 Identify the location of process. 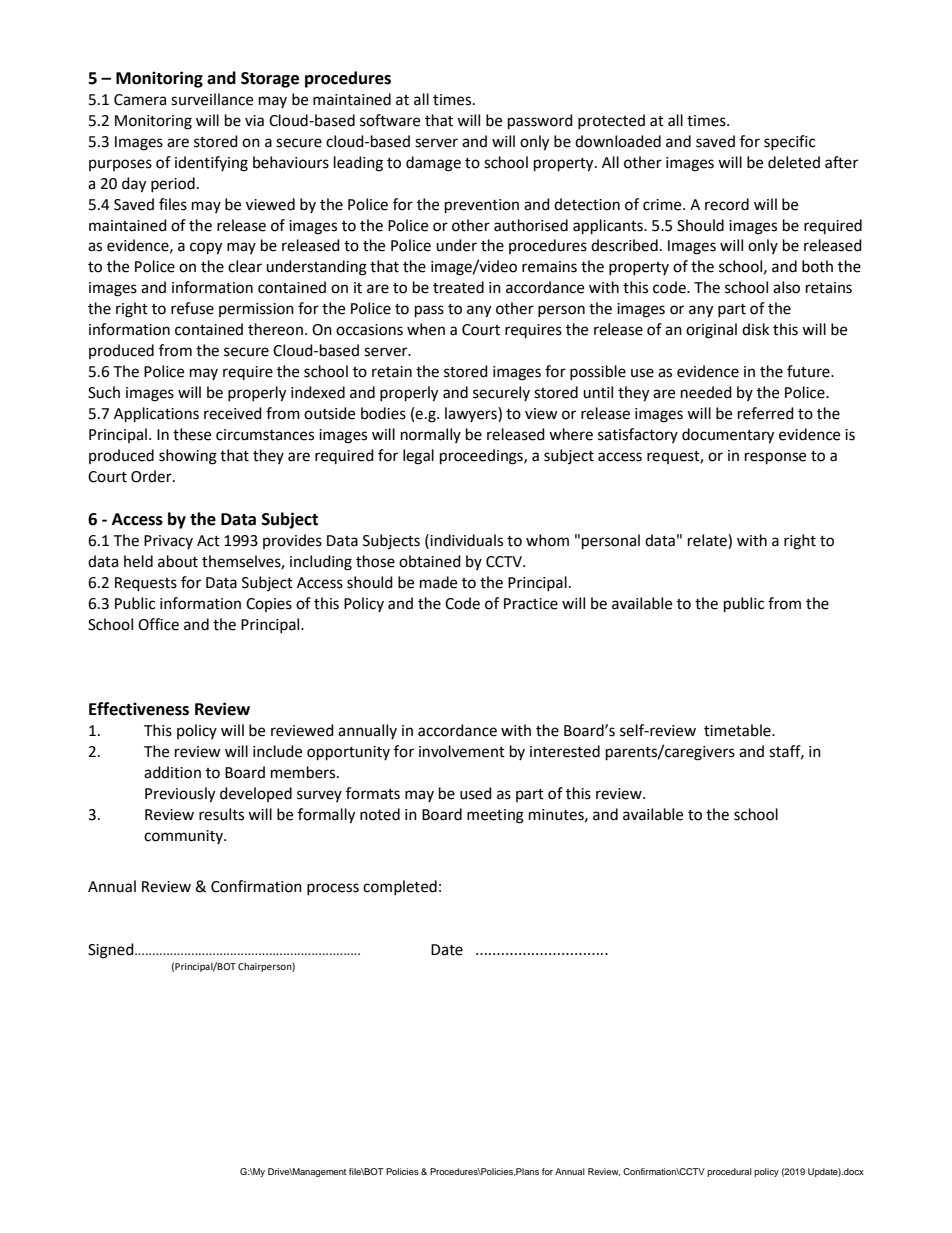
(333, 889).
